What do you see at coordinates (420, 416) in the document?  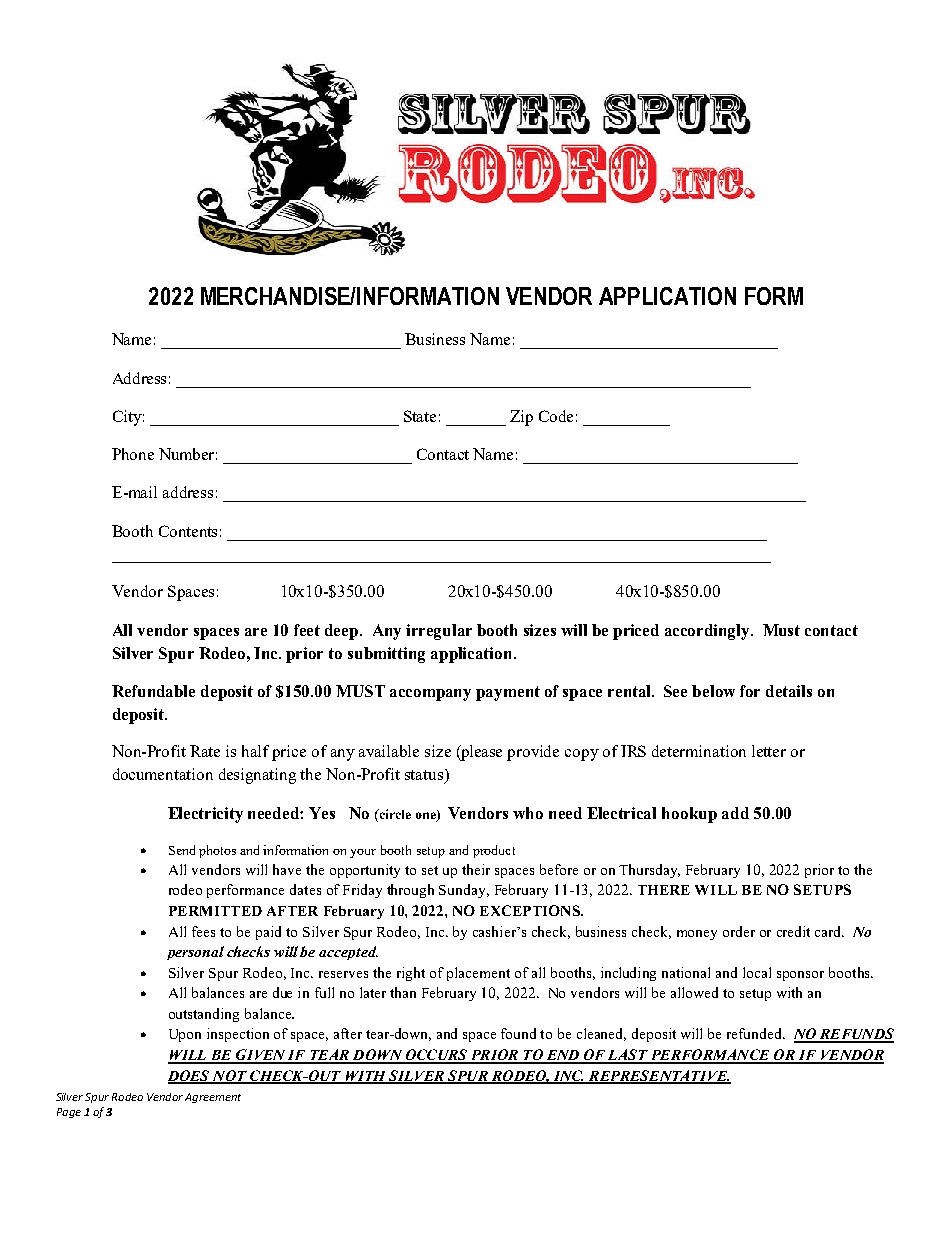 I see `State` at bounding box center [420, 416].
